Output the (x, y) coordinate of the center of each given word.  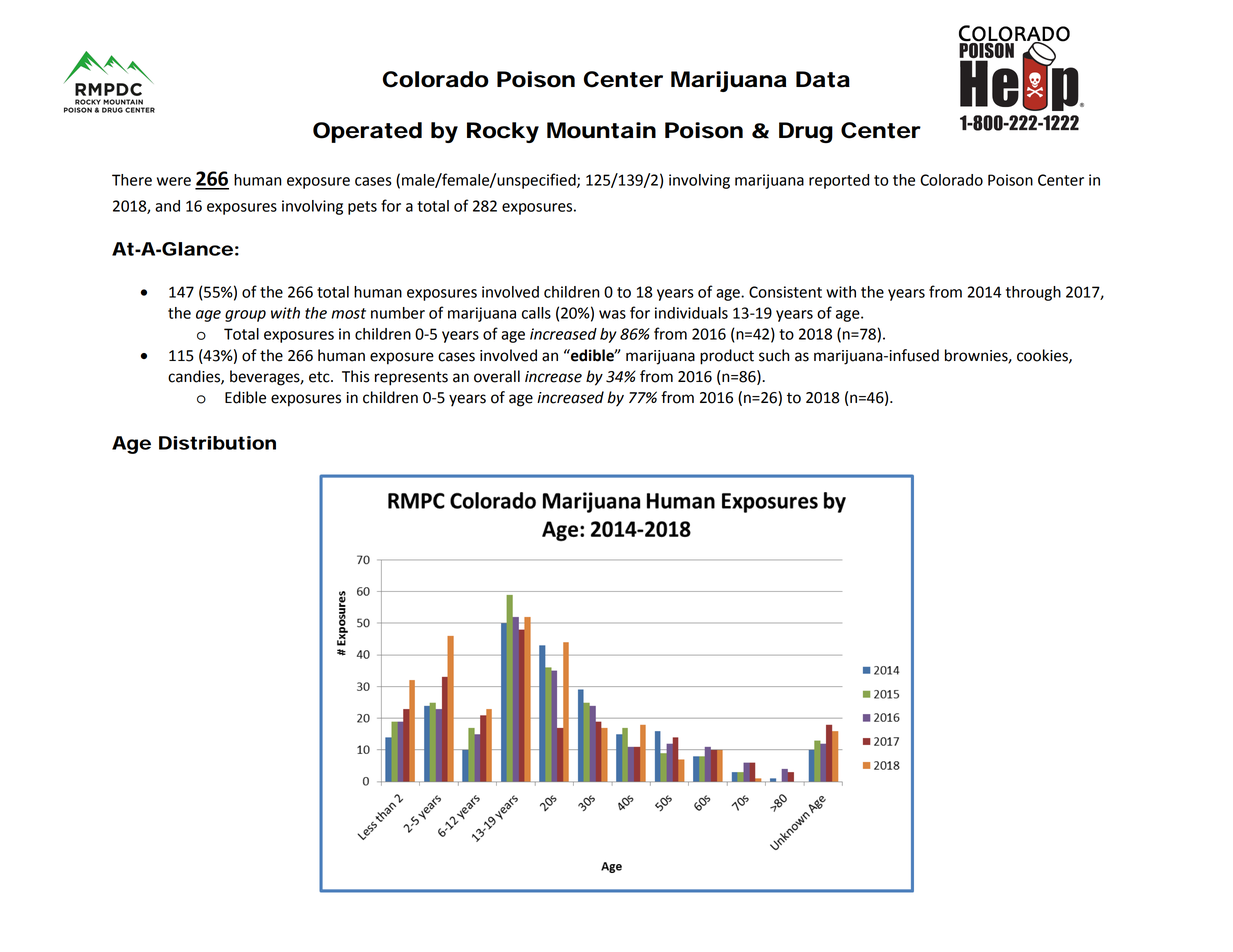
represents (411, 378)
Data (823, 79)
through (1033, 293)
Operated (367, 132)
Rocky (503, 132)
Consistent (785, 292)
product (727, 357)
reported (839, 181)
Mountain (601, 130)
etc (320, 377)
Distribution (217, 443)
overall (497, 376)
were (174, 181)
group (245, 316)
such (774, 355)
